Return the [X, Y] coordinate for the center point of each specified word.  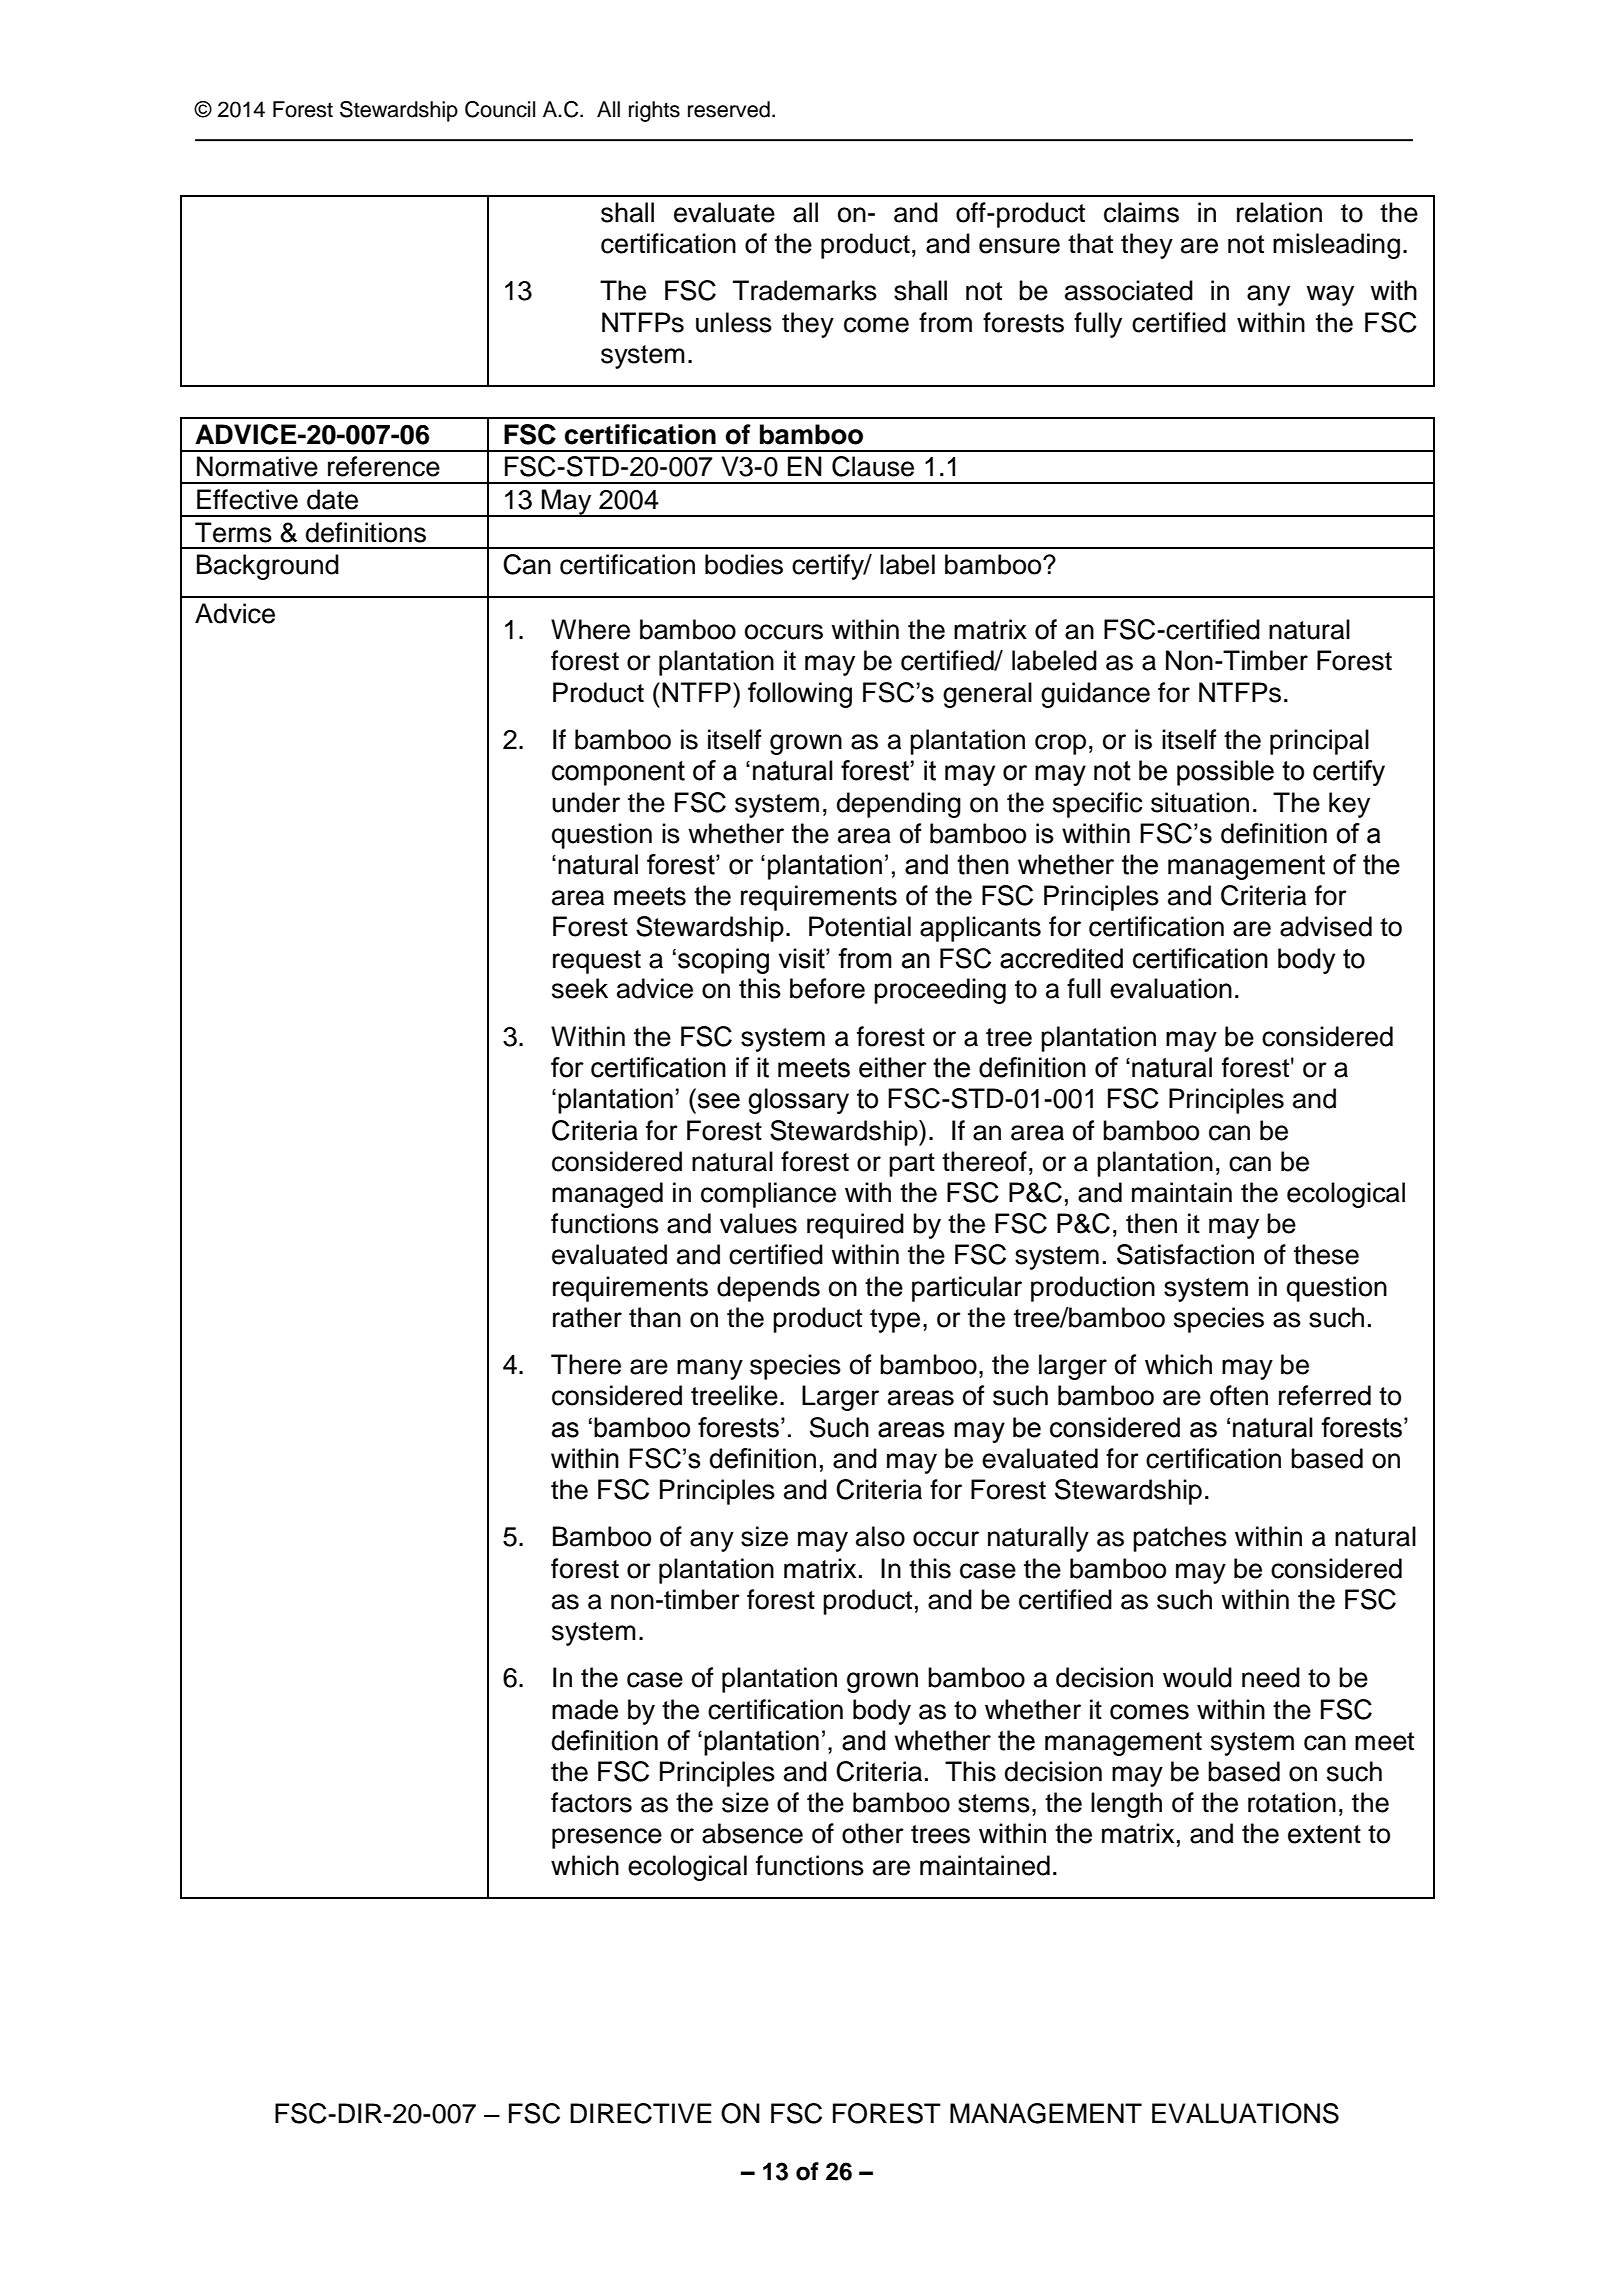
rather [587, 1317]
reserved [729, 109]
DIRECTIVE [641, 2113]
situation [1200, 802]
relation [1279, 212]
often [1239, 1395]
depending [899, 805]
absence [752, 1833]
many [710, 1369]
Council [500, 109]
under [586, 802]
